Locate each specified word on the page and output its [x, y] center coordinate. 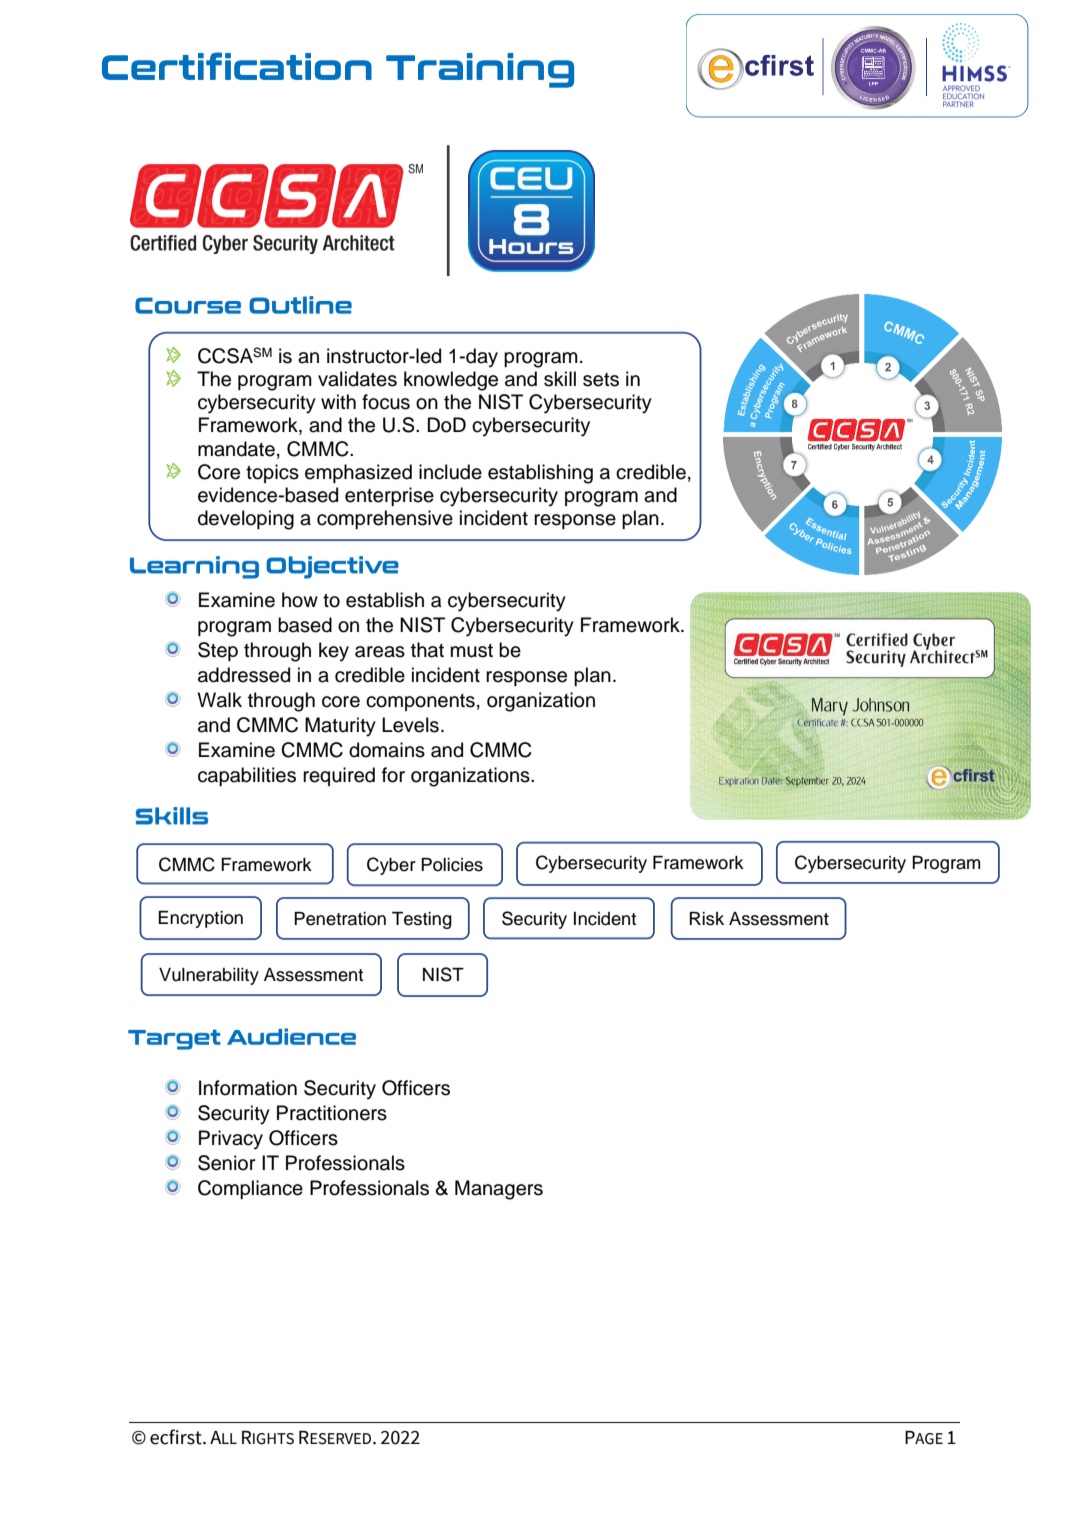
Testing [422, 920]
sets [601, 380]
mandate [236, 449]
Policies [452, 865]
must [472, 651]
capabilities [247, 776]
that [427, 650]
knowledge [451, 381]
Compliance [250, 1189]
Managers [499, 1190]
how [300, 600]
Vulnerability [209, 976]
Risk [707, 919]
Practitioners [332, 1113]
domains [387, 750]
